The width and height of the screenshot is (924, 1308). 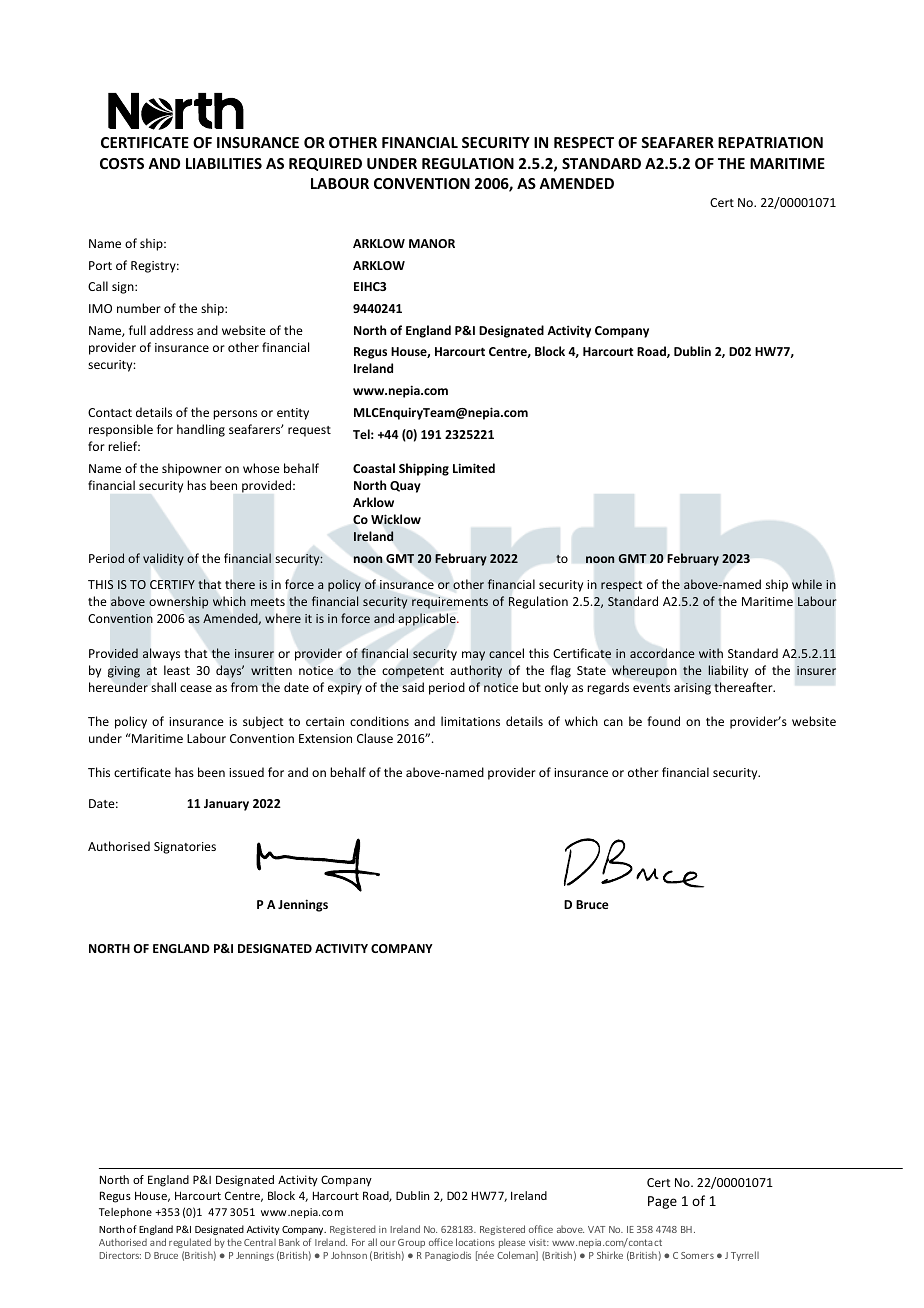 What do you see at coordinates (190, 1243) in the screenshot?
I see `regulated` at bounding box center [190, 1243].
